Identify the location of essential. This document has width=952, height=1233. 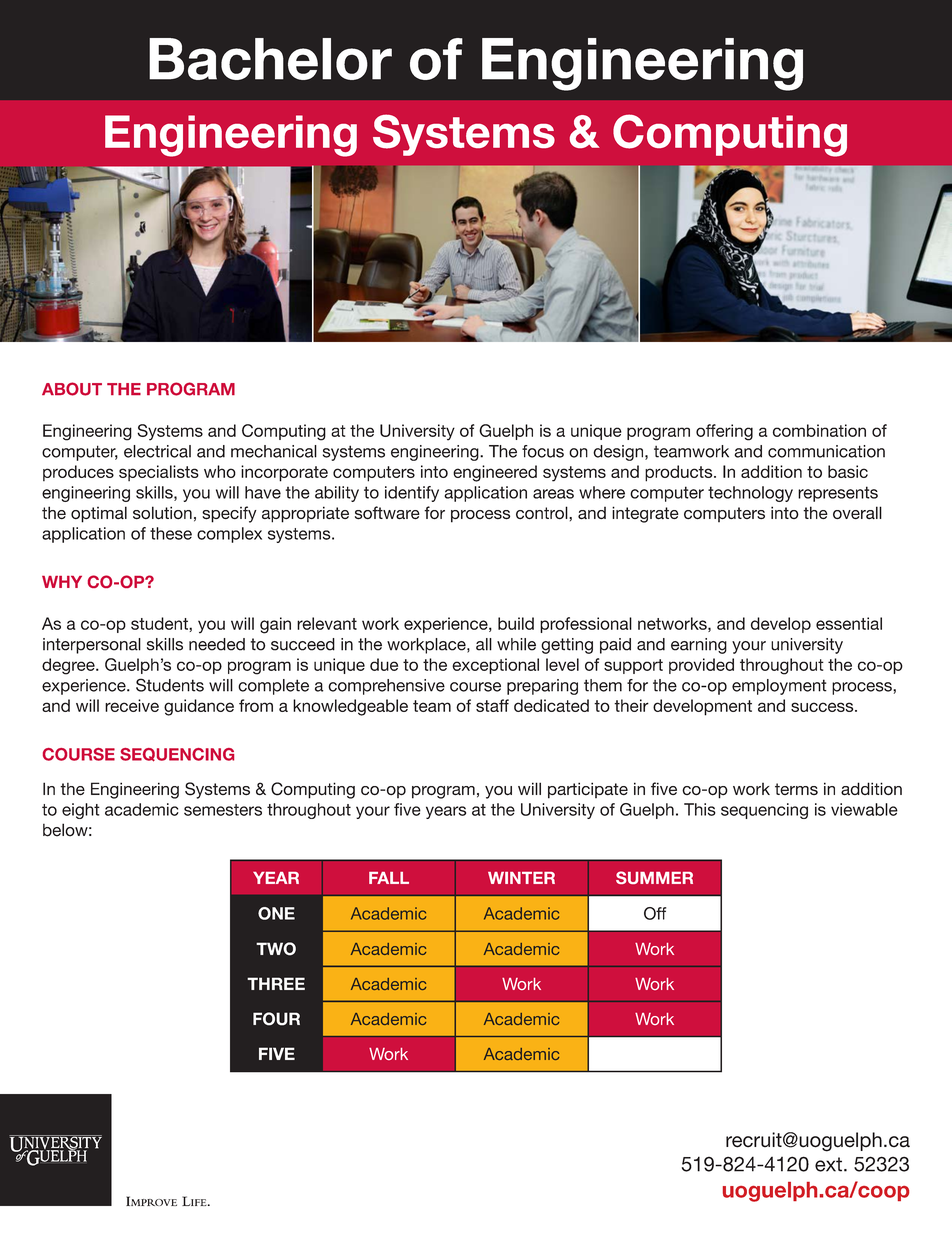
(849, 623).
